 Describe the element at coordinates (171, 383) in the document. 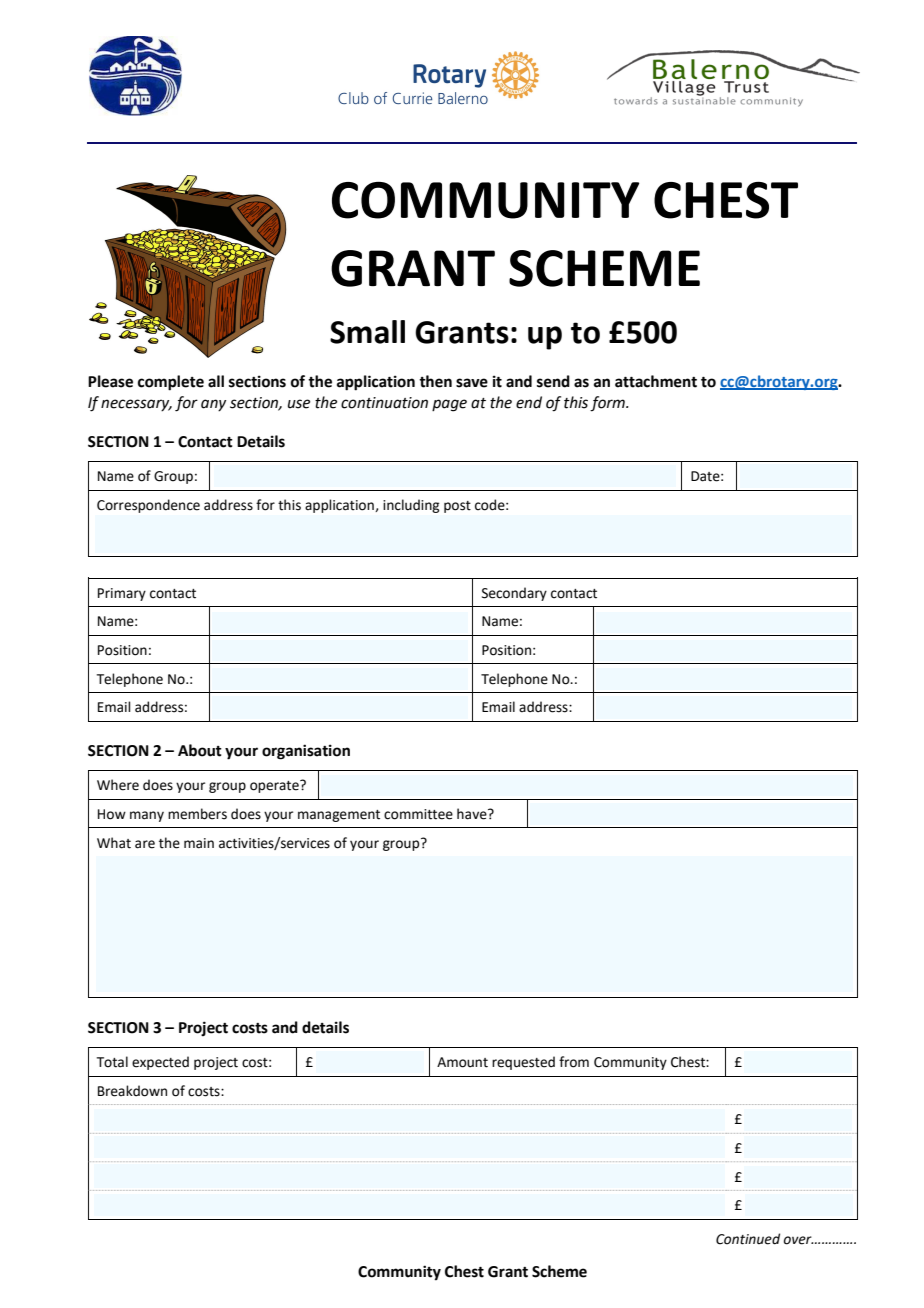

I see `complete` at that location.
